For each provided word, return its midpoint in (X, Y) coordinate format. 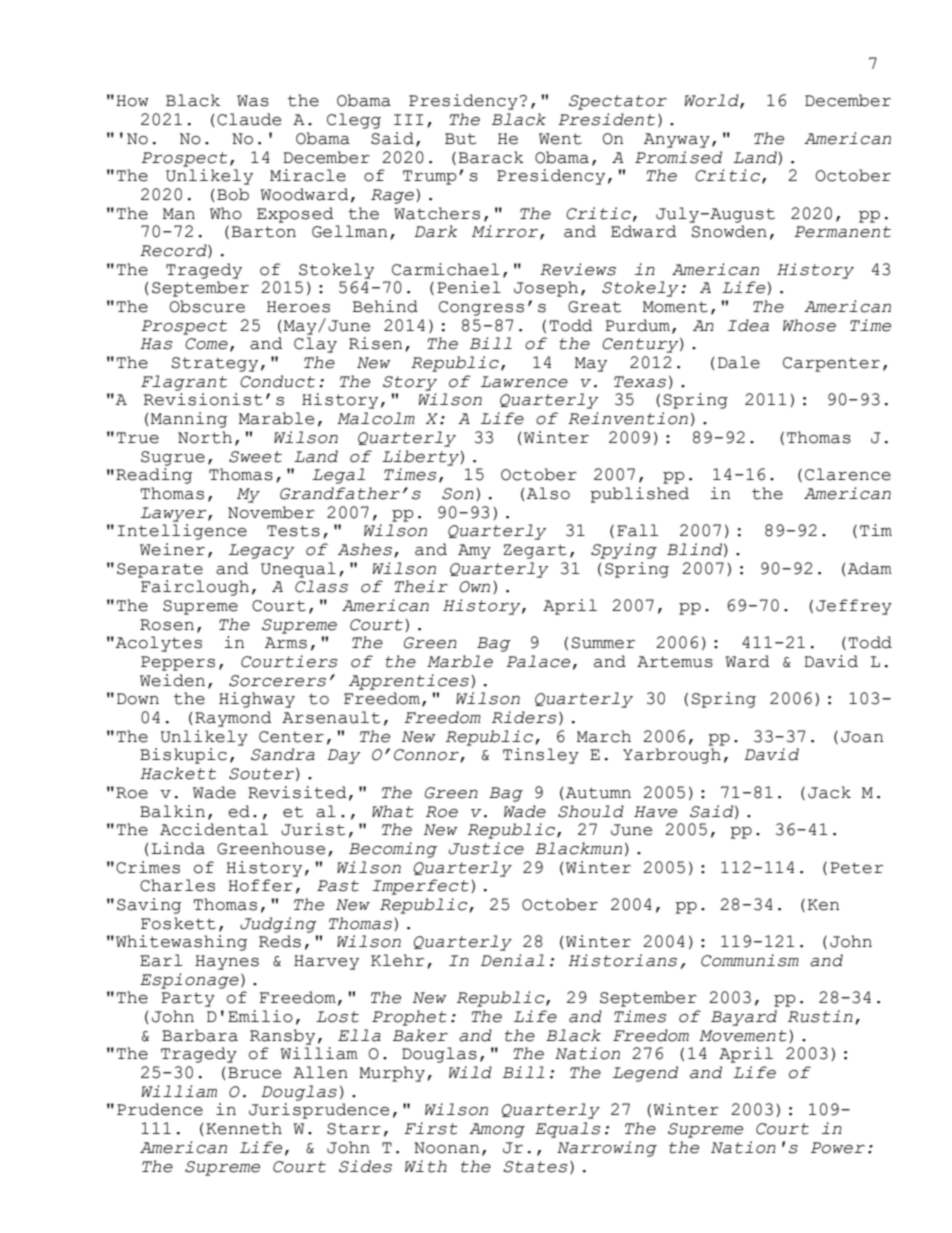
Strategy (215, 364)
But (460, 139)
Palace (538, 661)
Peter (856, 868)
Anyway (677, 140)
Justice (486, 848)
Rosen (167, 625)
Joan (862, 737)
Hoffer (260, 885)
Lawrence (524, 382)
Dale (739, 362)
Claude (249, 119)
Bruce (254, 1073)
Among (497, 1130)
